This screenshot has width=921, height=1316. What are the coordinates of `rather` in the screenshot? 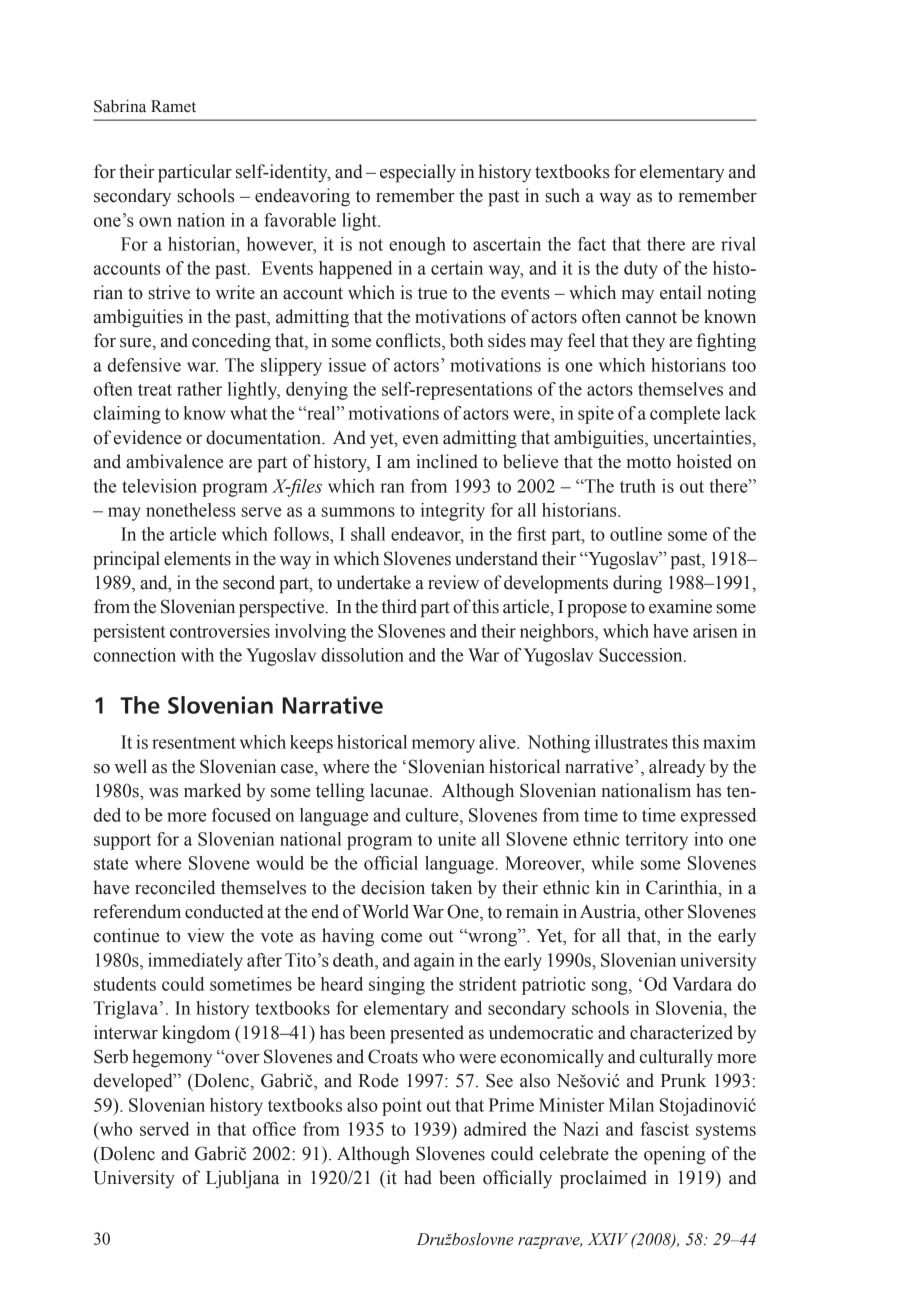 It's located at (199, 389).
